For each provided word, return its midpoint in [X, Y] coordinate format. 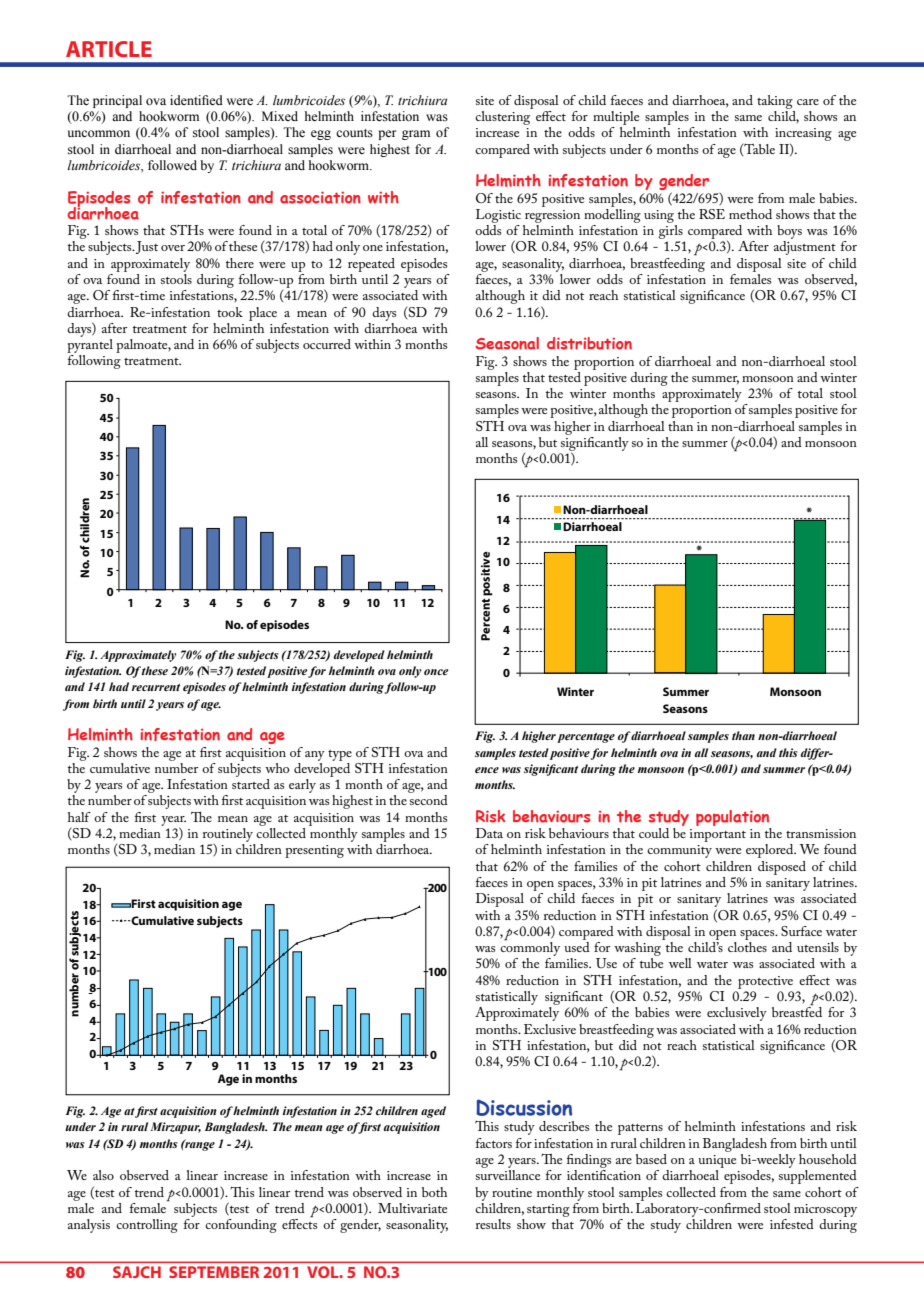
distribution [589, 343]
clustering [504, 116]
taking [775, 102]
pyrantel [90, 347]
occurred [327, 344]
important [718, 835]
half [79, 817]
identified [196, 100]
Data [489, 833]
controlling [147, 1226]
